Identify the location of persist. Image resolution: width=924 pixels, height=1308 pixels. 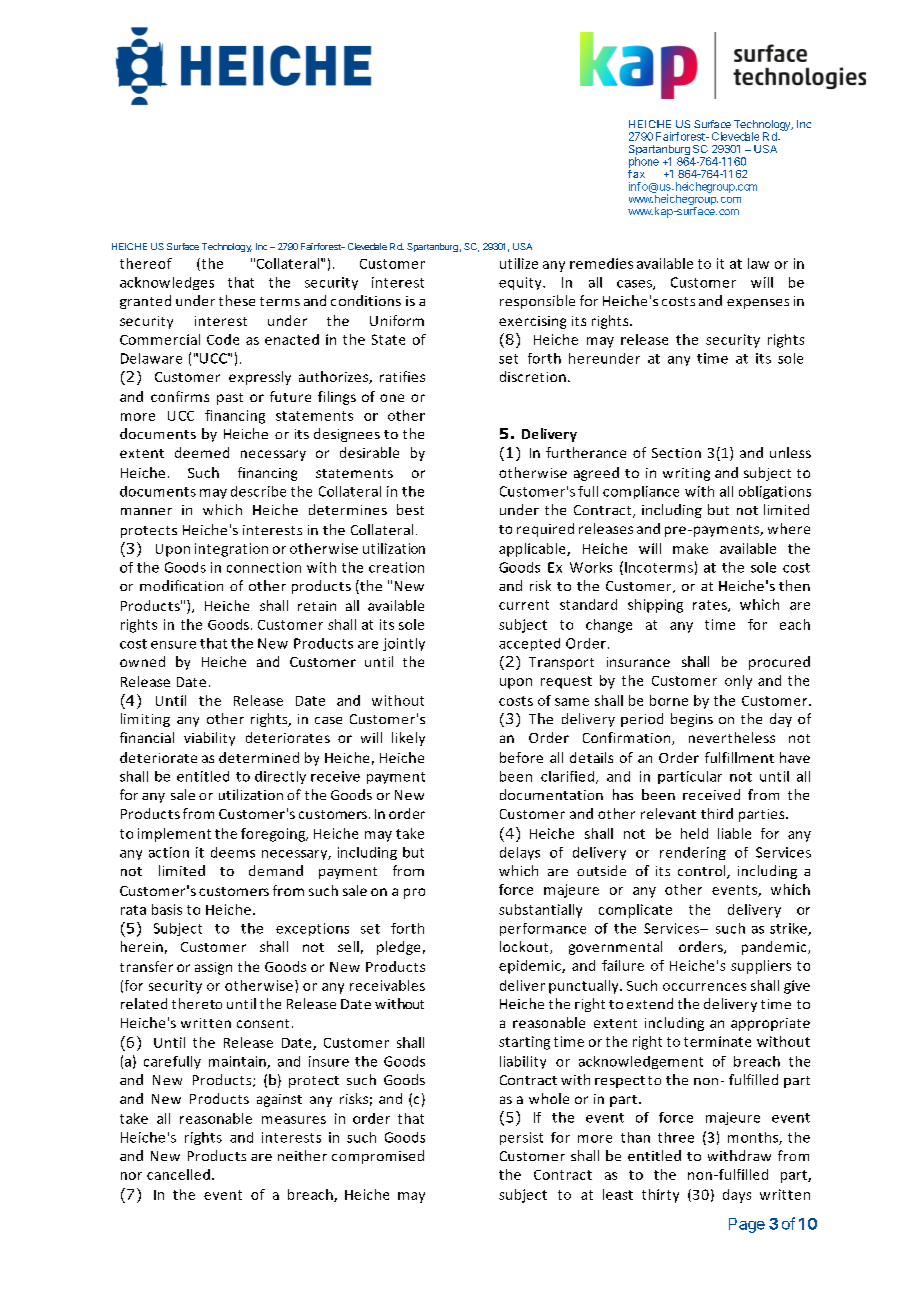
(521, 1138).
